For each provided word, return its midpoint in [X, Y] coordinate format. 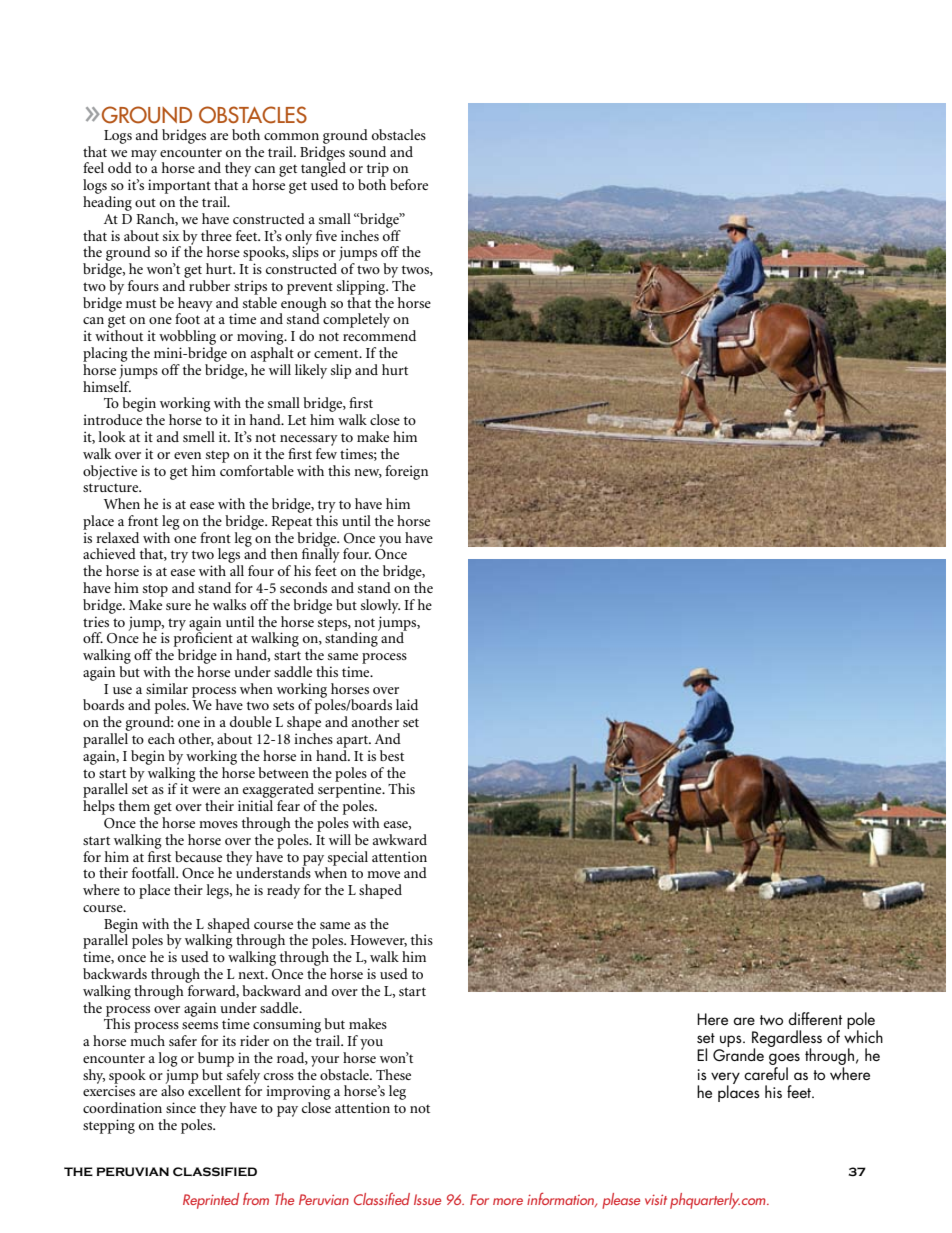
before [409, 184]
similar [167, 688]
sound [367, 151]
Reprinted [211, 1201]
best [392, 755]
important [179, 186]
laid [407, 704]
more [508, 1201]
